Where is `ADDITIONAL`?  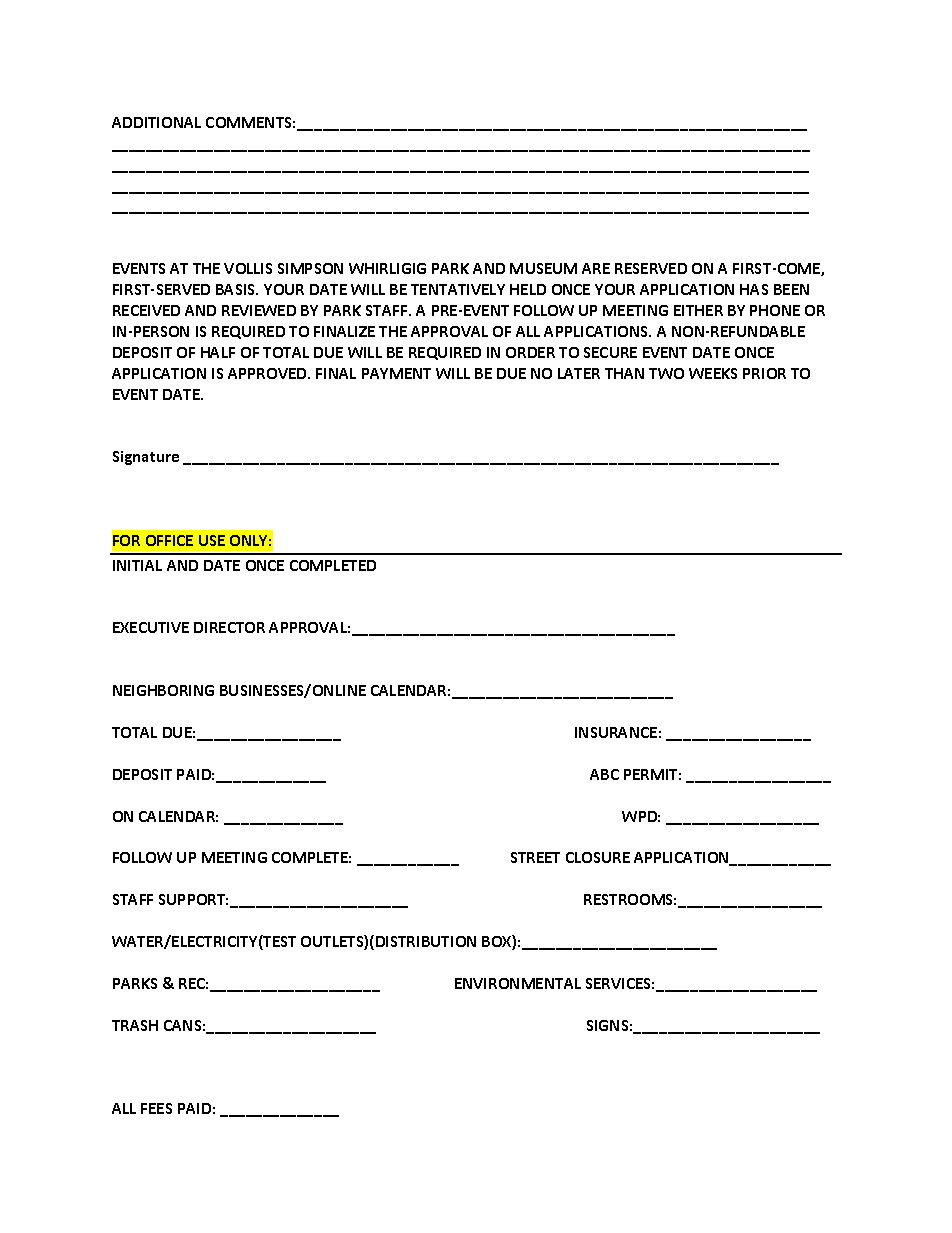
ADDITIONAL is located at coordinates (156, 122).
